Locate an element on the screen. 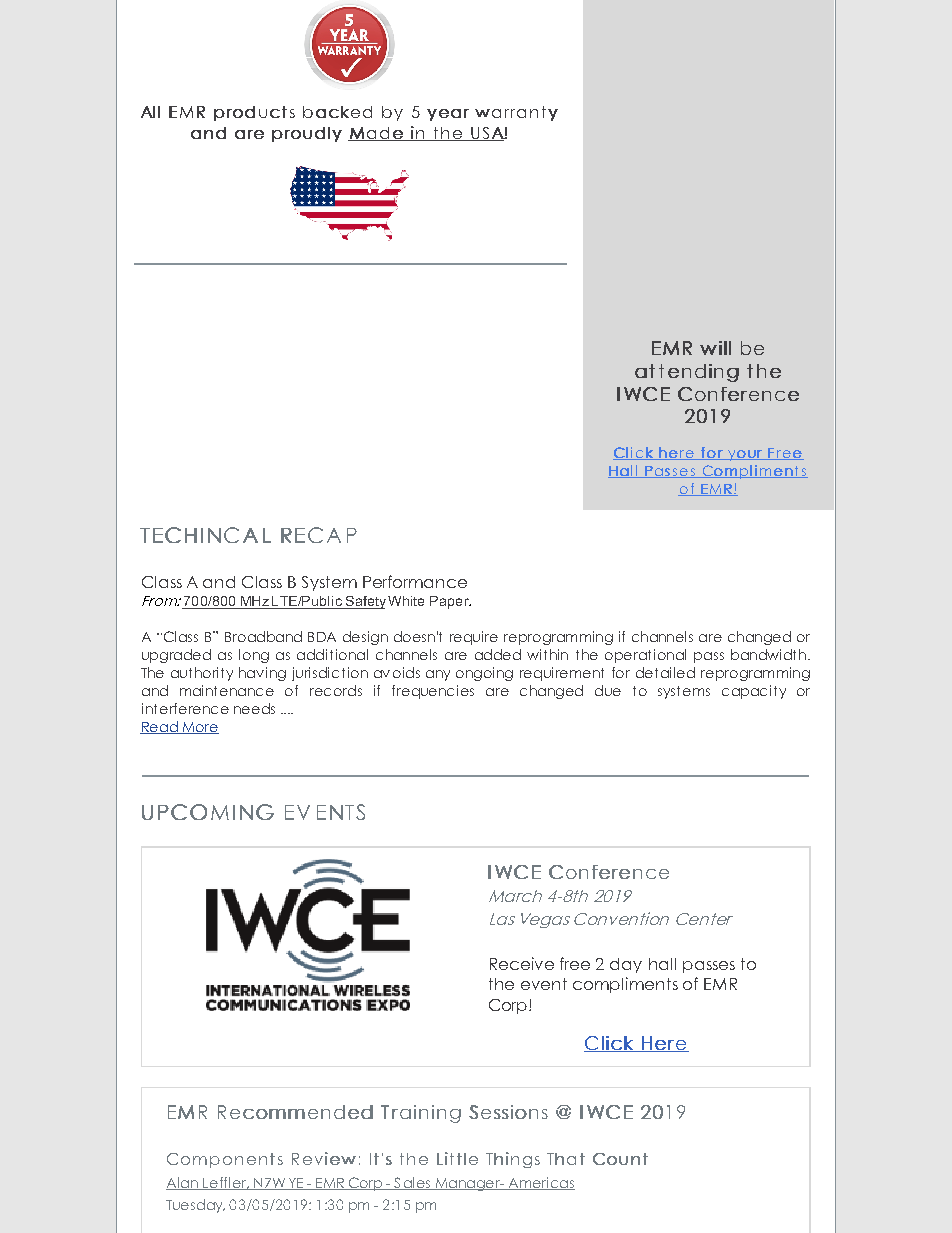  operational is located at coordinates (645, 656).
